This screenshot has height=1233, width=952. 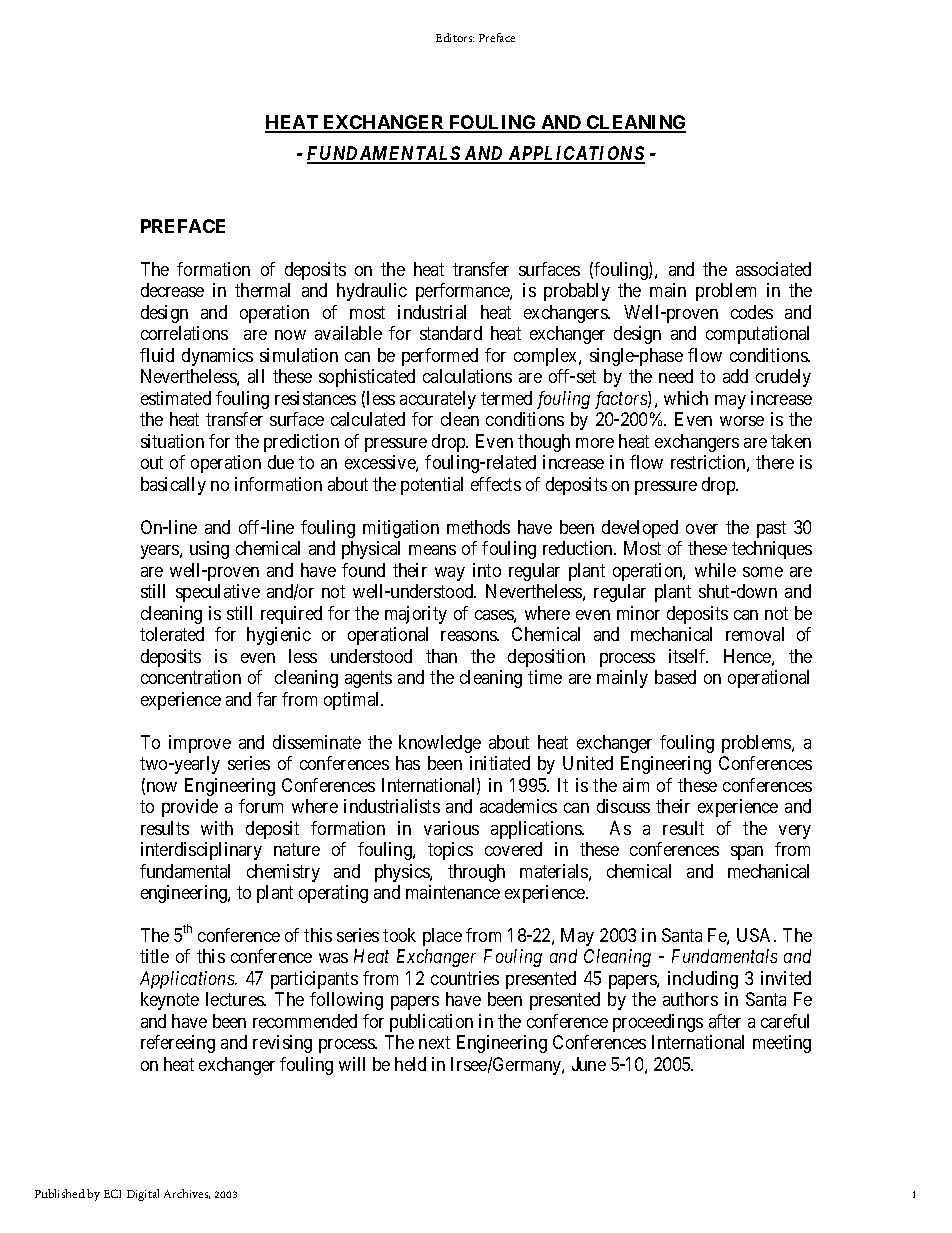 What do you see at coordinates (143, 1195) in the screenshot?
I see `Digital` at bounding box center [143, 1195].
